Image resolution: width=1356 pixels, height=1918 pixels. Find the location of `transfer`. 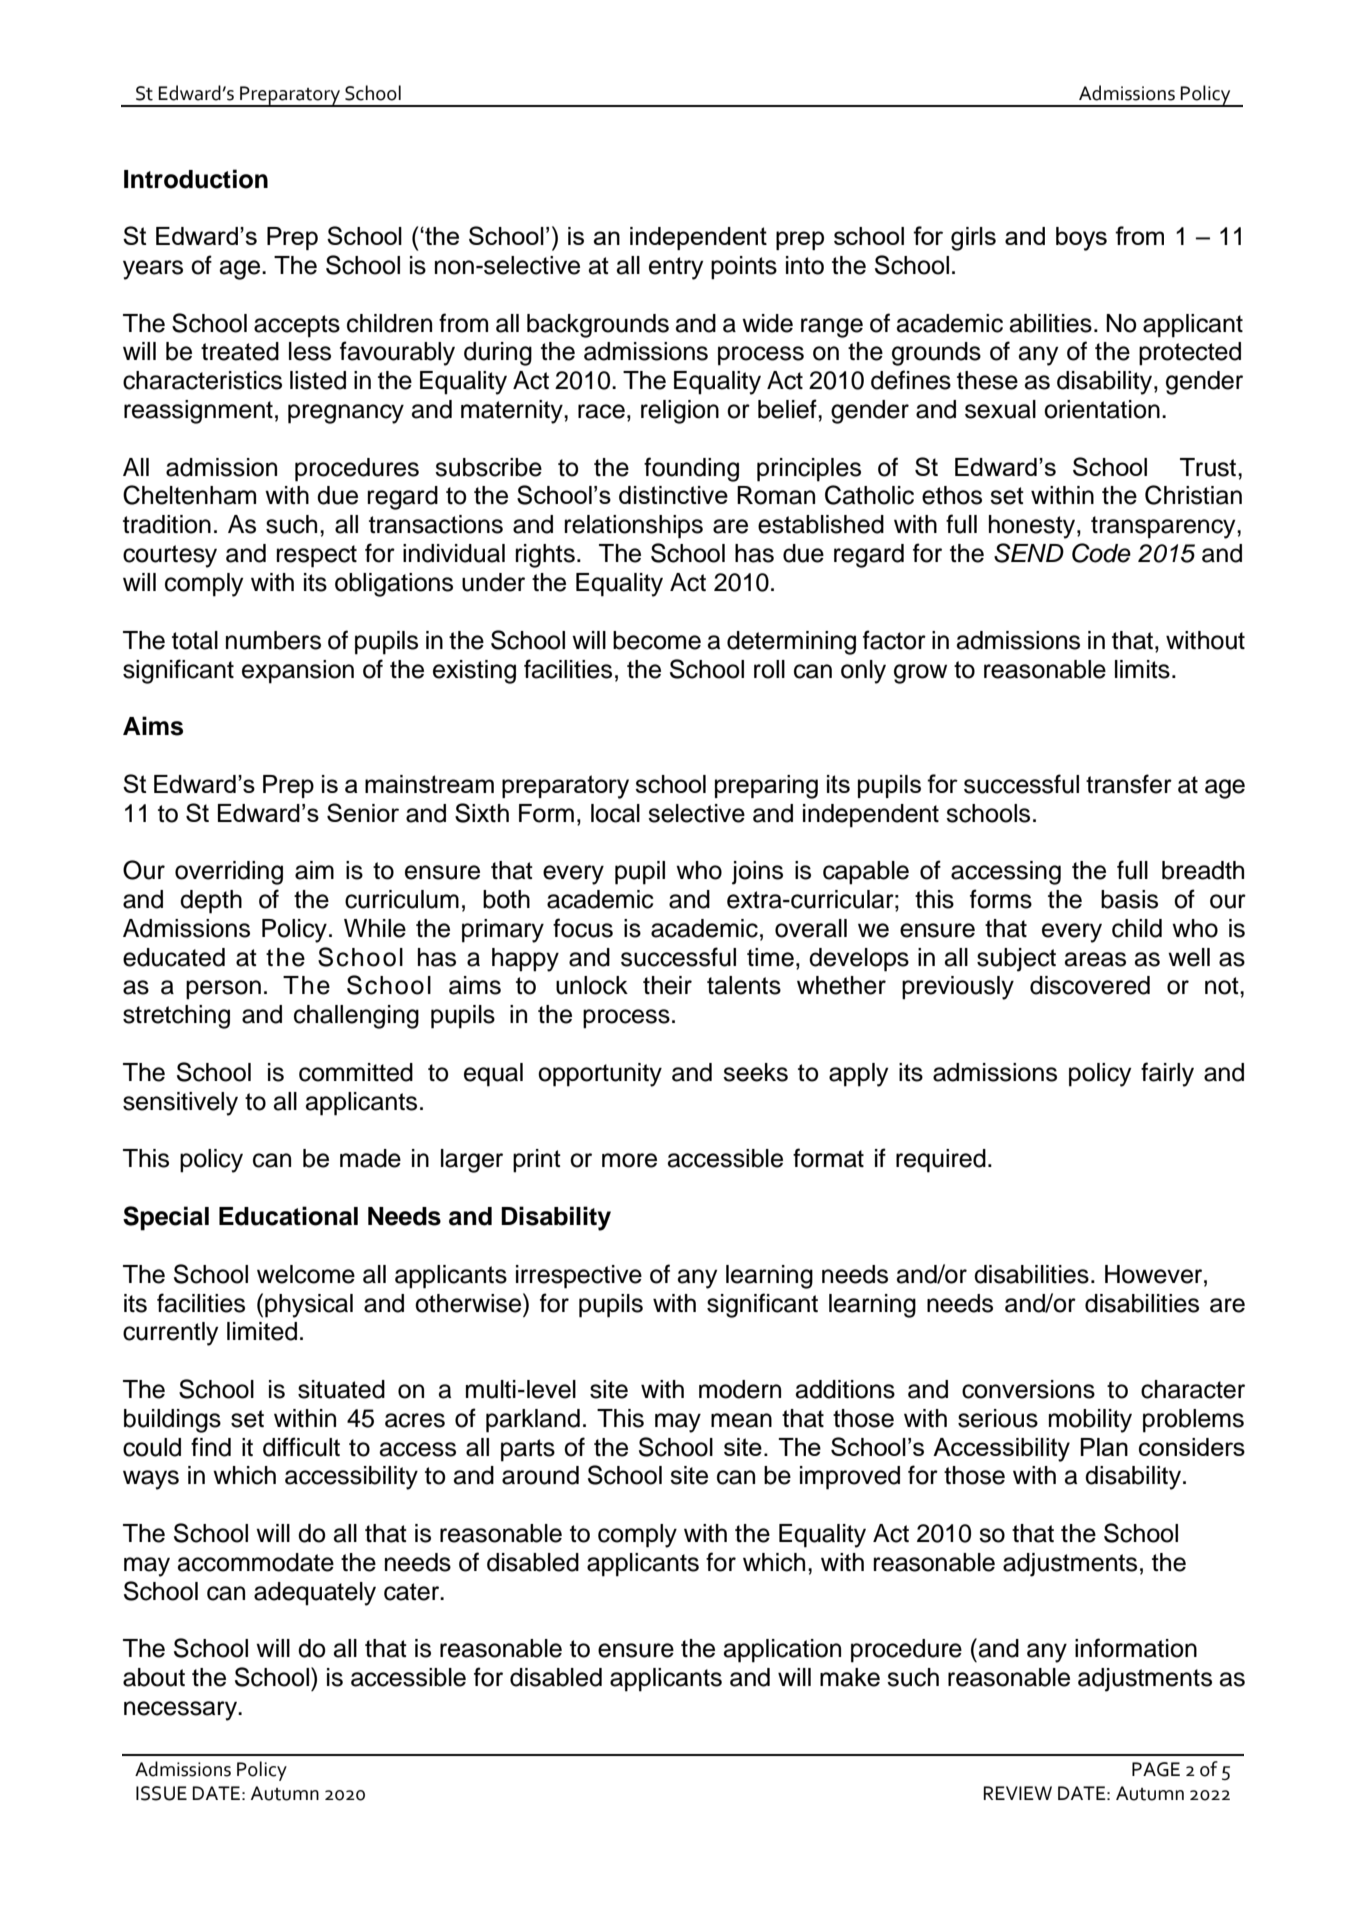

transfer is located at coordinates (1129, 784).
